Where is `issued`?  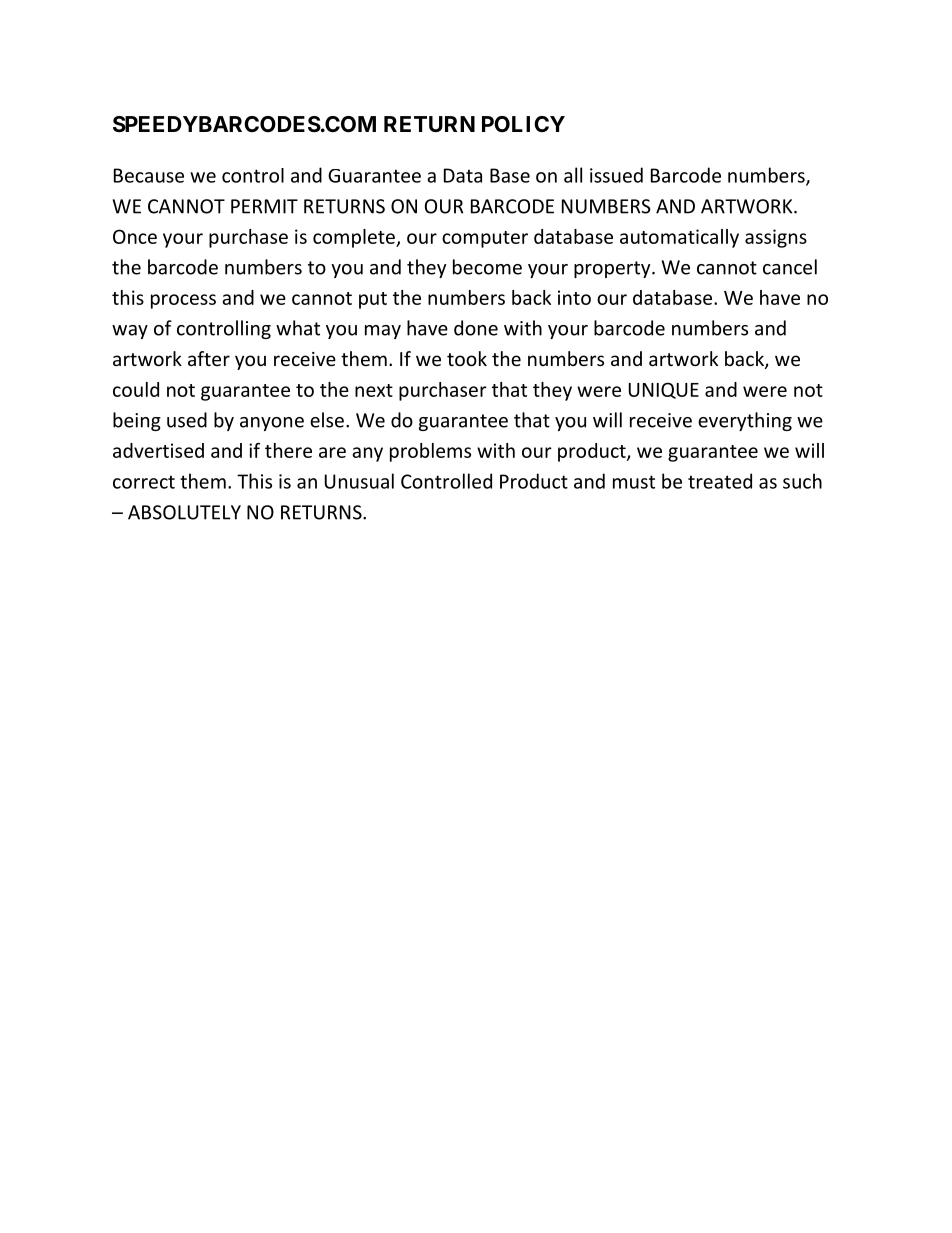
issued is located at coordinates (616, 175).
